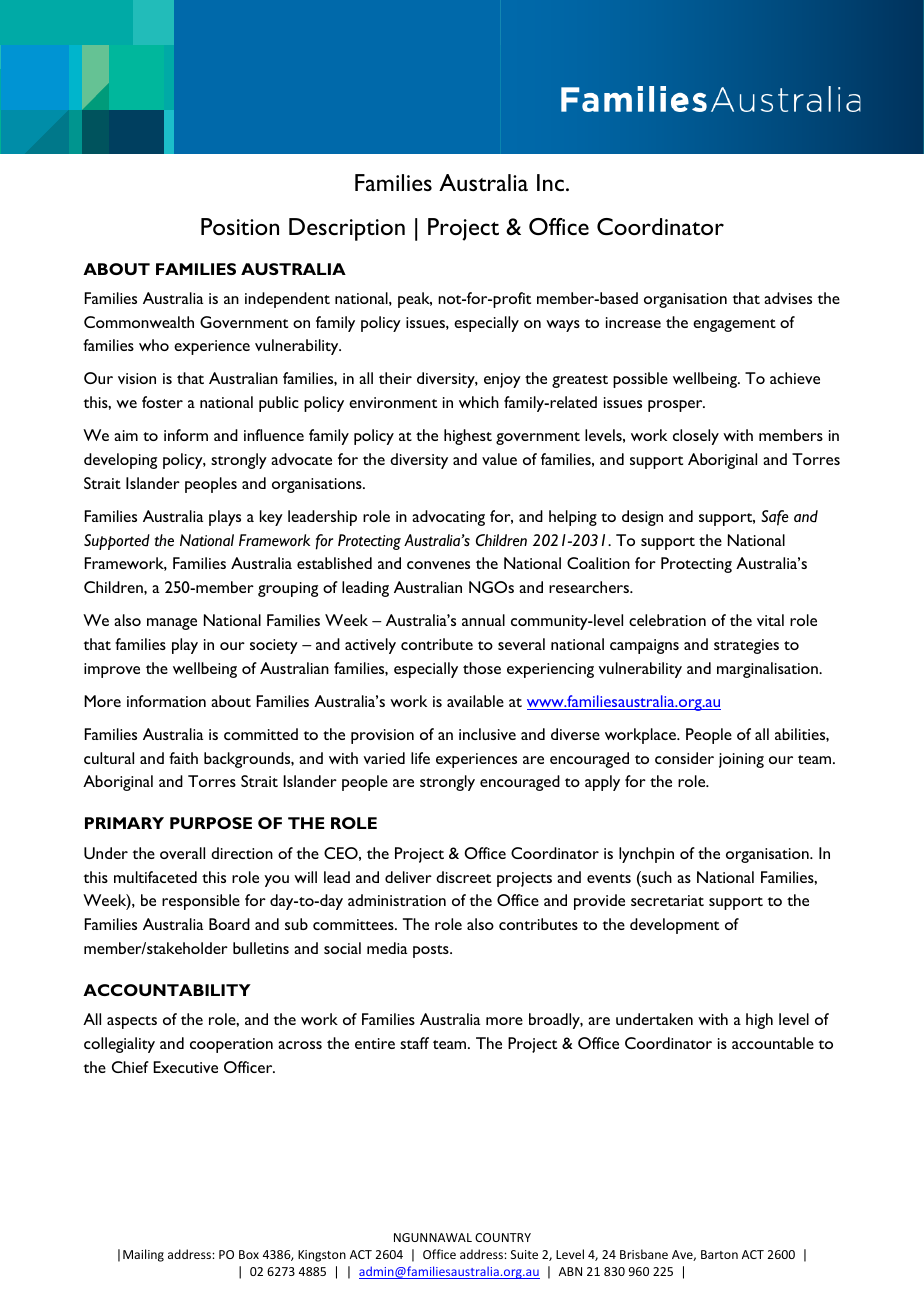  I want to click on peak, so click(415, 300).
